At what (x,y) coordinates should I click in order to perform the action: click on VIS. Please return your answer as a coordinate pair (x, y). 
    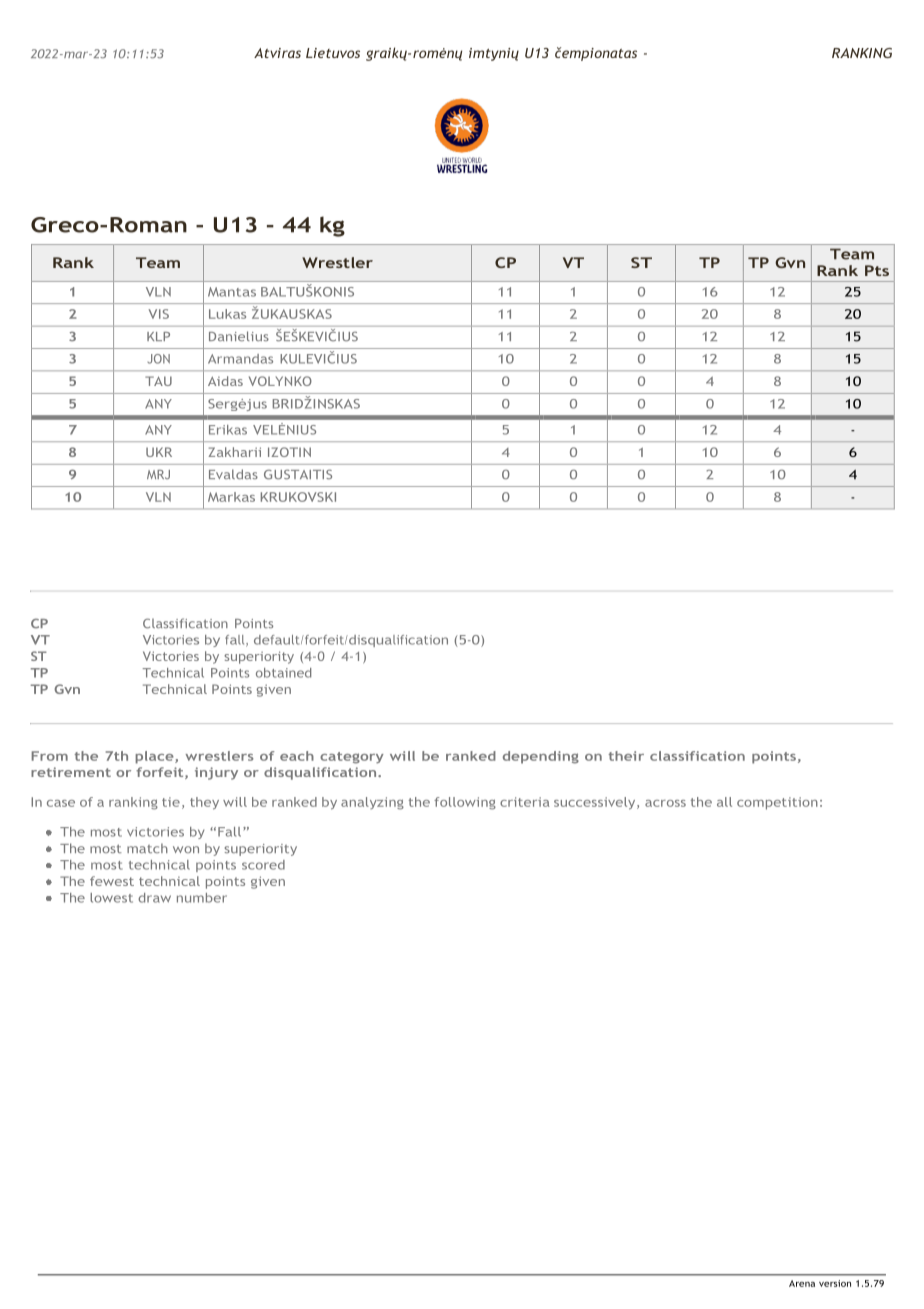
    Looking at the image, I should click on (158, 314).
